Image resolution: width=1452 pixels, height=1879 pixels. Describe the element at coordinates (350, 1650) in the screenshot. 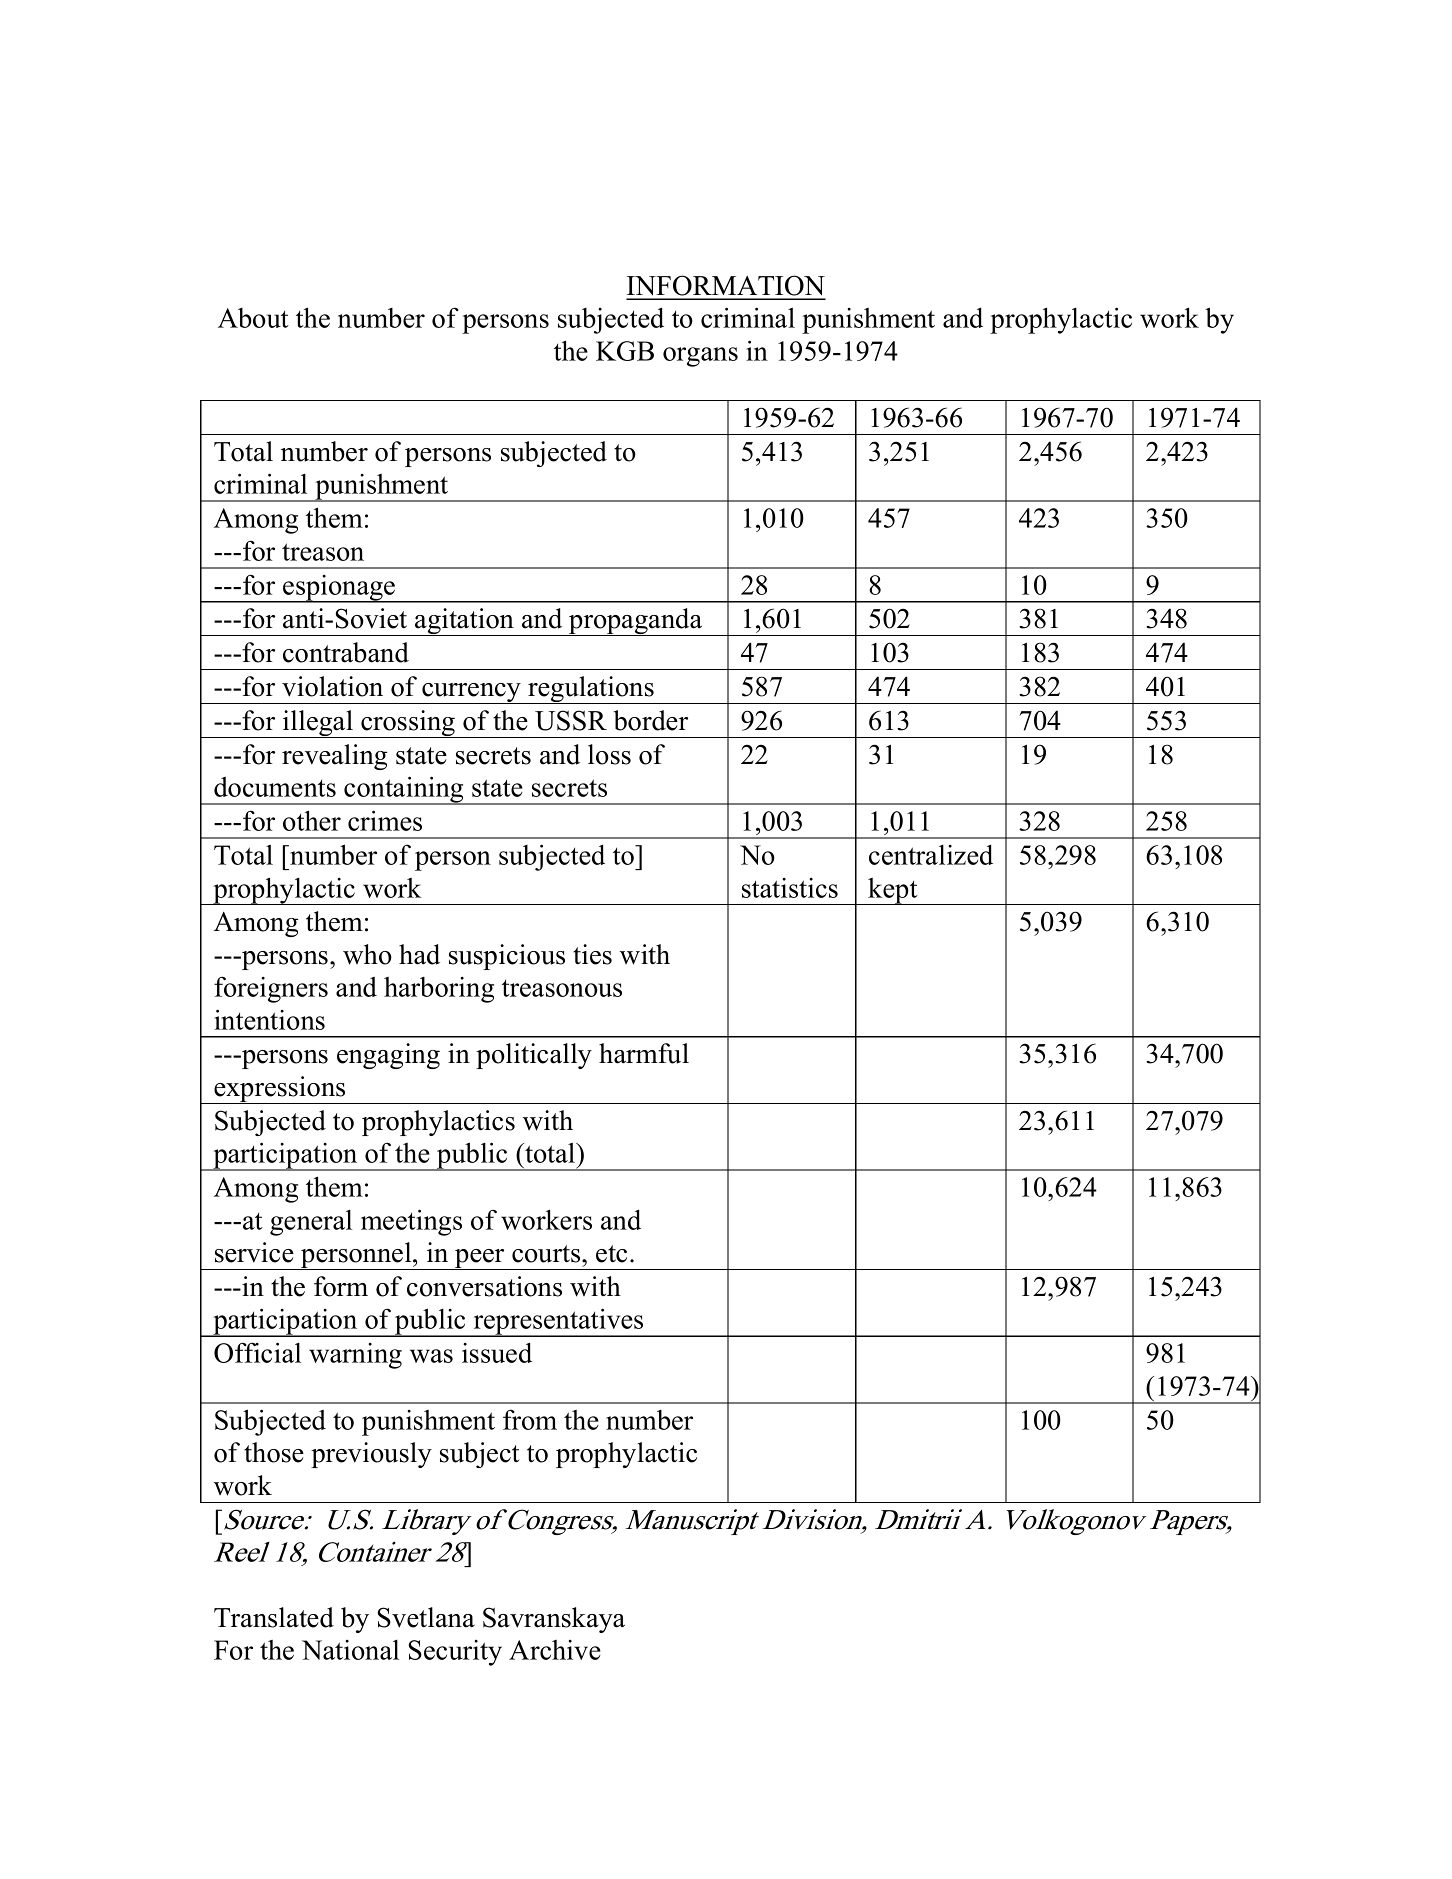

I see `National` at that location.
